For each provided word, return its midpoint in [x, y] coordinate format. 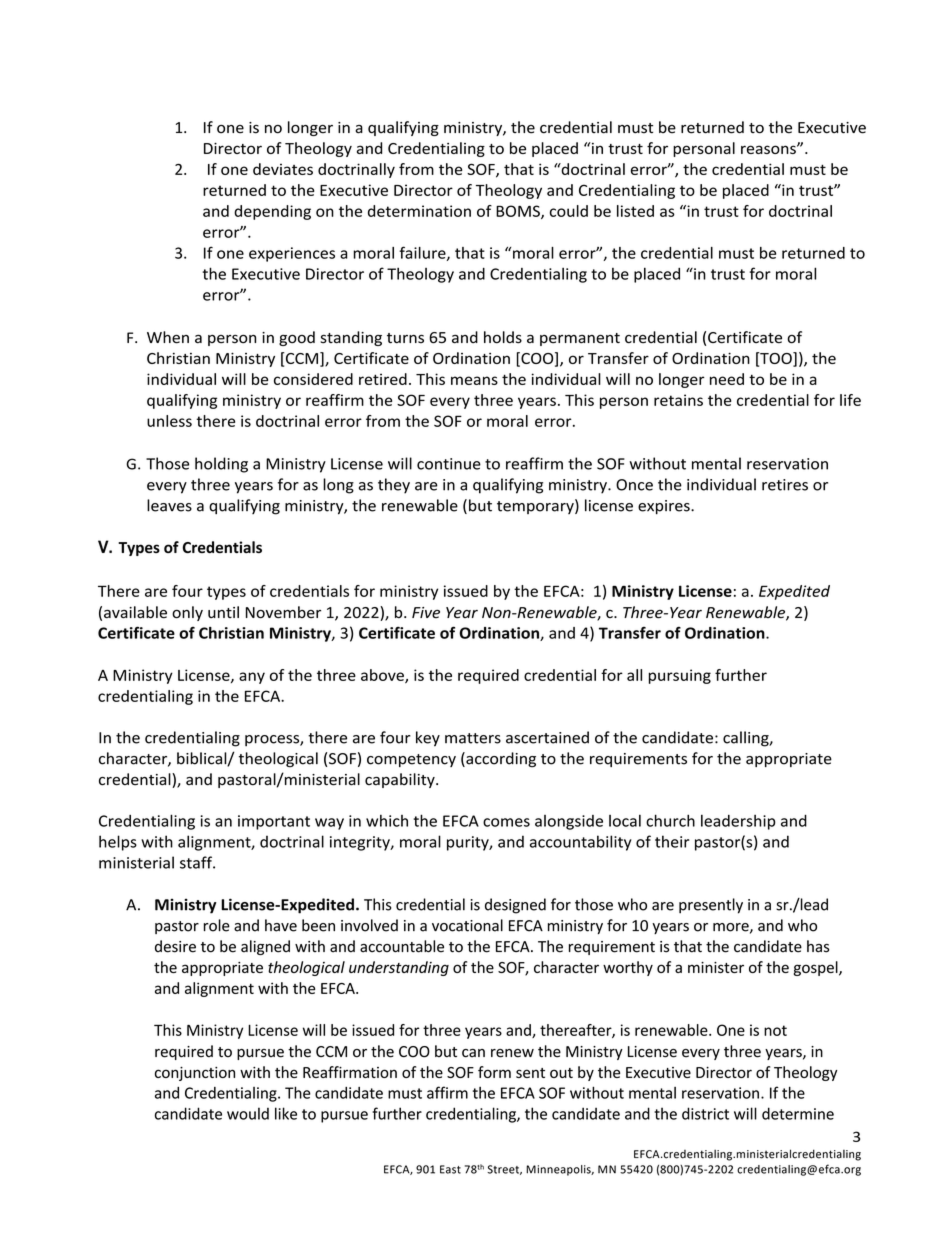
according [500, 760]
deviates [283, 169]
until [223, 612]
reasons [769, 149]
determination [419, 211]
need [727, 379]
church [670, 820]
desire [175, 946]
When [168, 337]
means [474, 380]
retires [785, 485]
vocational [467, 925]
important [274, 822]
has [818, 946]
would [248, 1113]
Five [426, 613]
